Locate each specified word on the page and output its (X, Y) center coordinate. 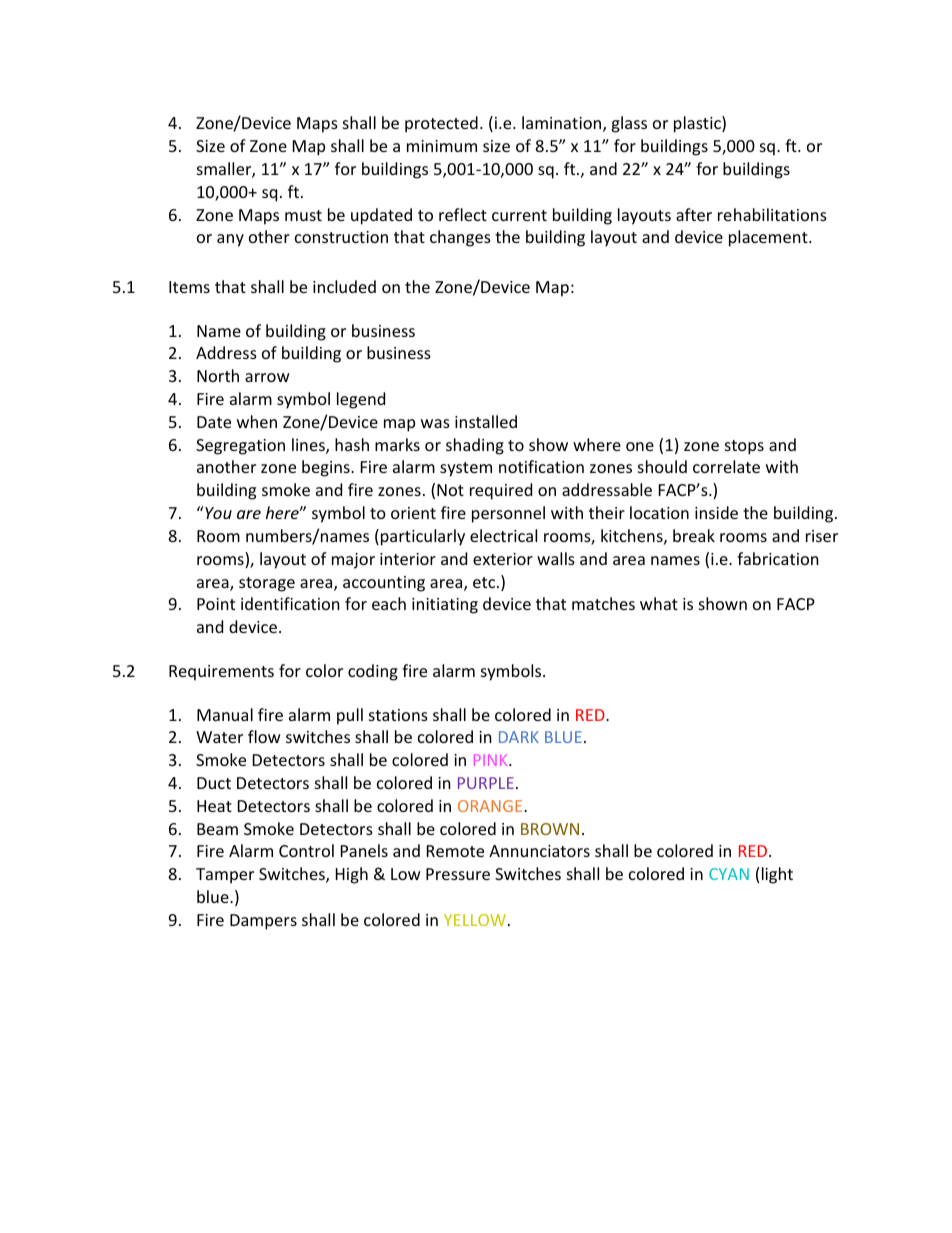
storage (267, 584)
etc (485, 582)
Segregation (240, 447)
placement (769, 238)
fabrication (778, 558)
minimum (442, 146)
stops (744, 447)
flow (264, 736)
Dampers (263, 922)
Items (189, 287)
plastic (698, 124)
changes (460, 238)
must (303, 215)
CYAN (729, 874)
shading (475, 446)
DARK (519, 737)
